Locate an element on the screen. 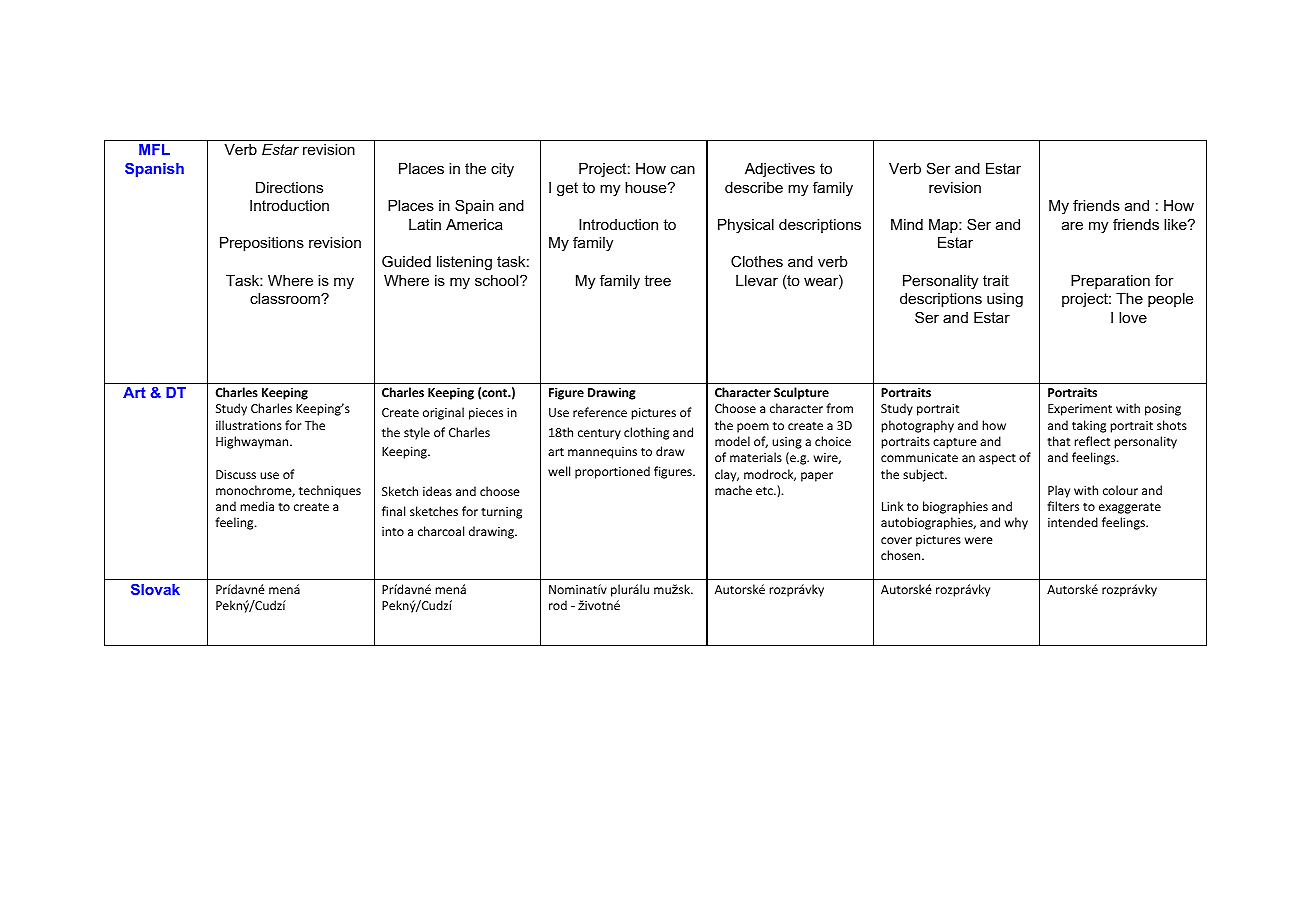 The image size is (1308, 924). house is located at coordinates (647, 187).
